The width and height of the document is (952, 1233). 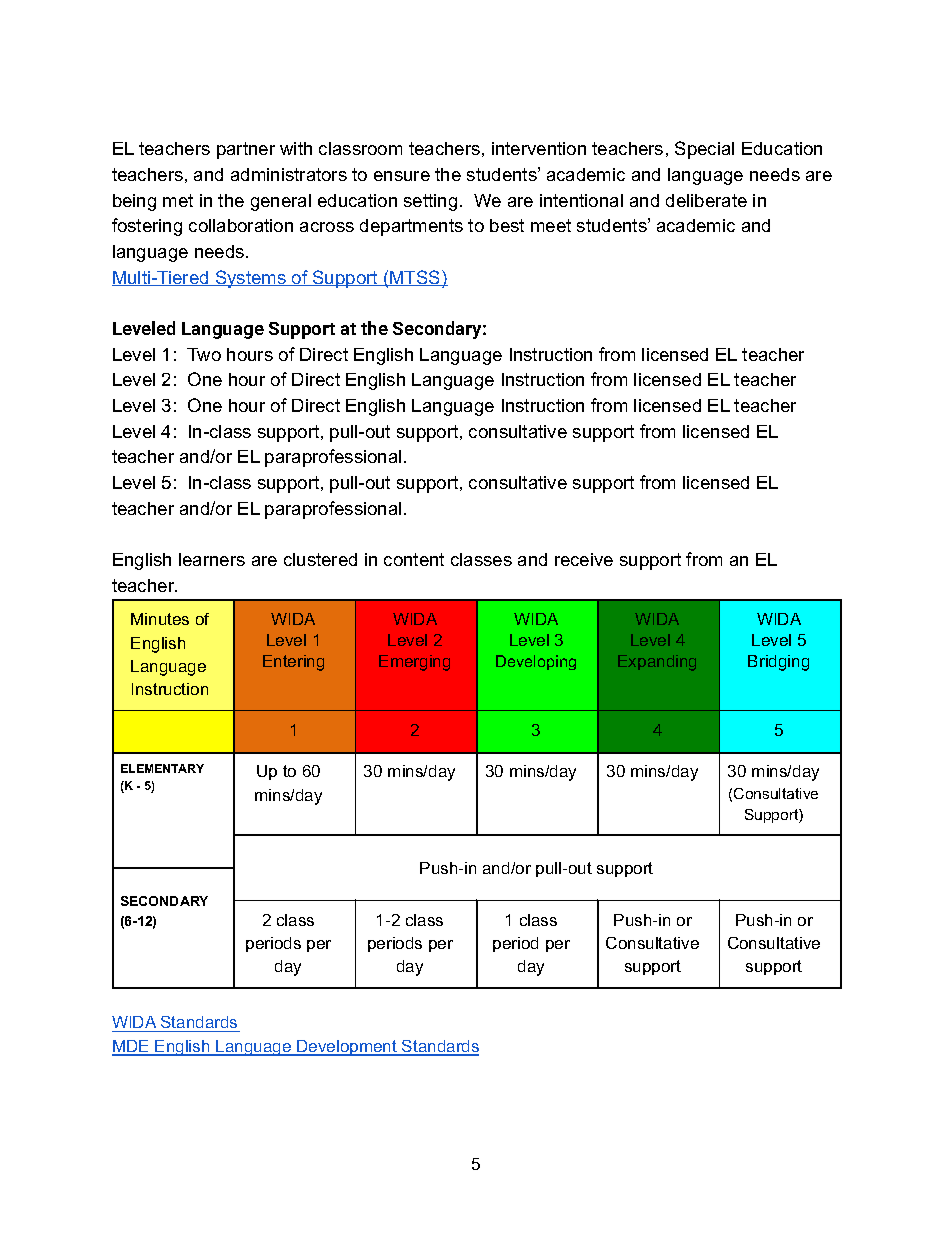 What do you see at coordinates (178, 200) in the document?
I see `met` at bounding box center [178, 200].
